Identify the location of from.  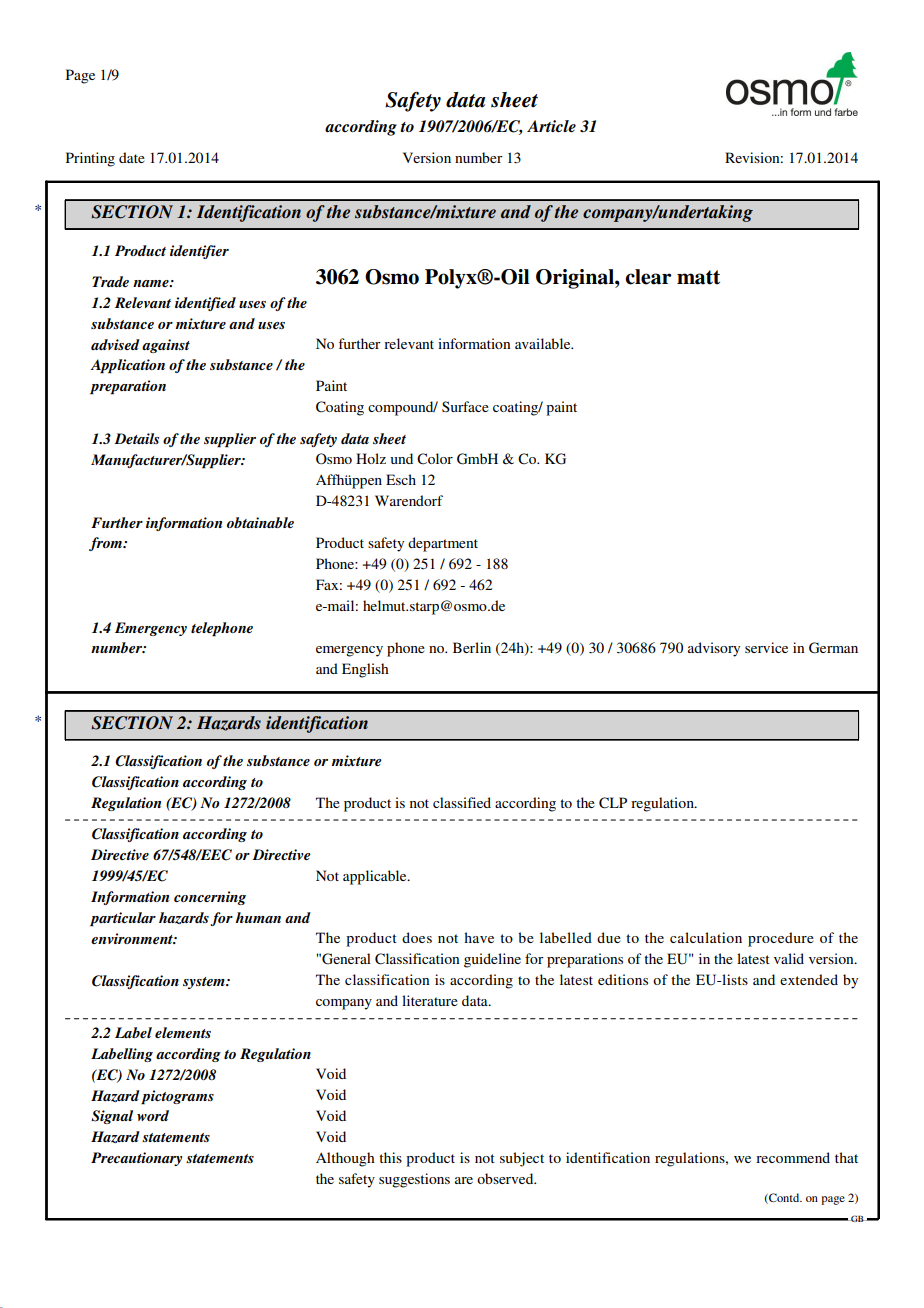
(107, 544).
